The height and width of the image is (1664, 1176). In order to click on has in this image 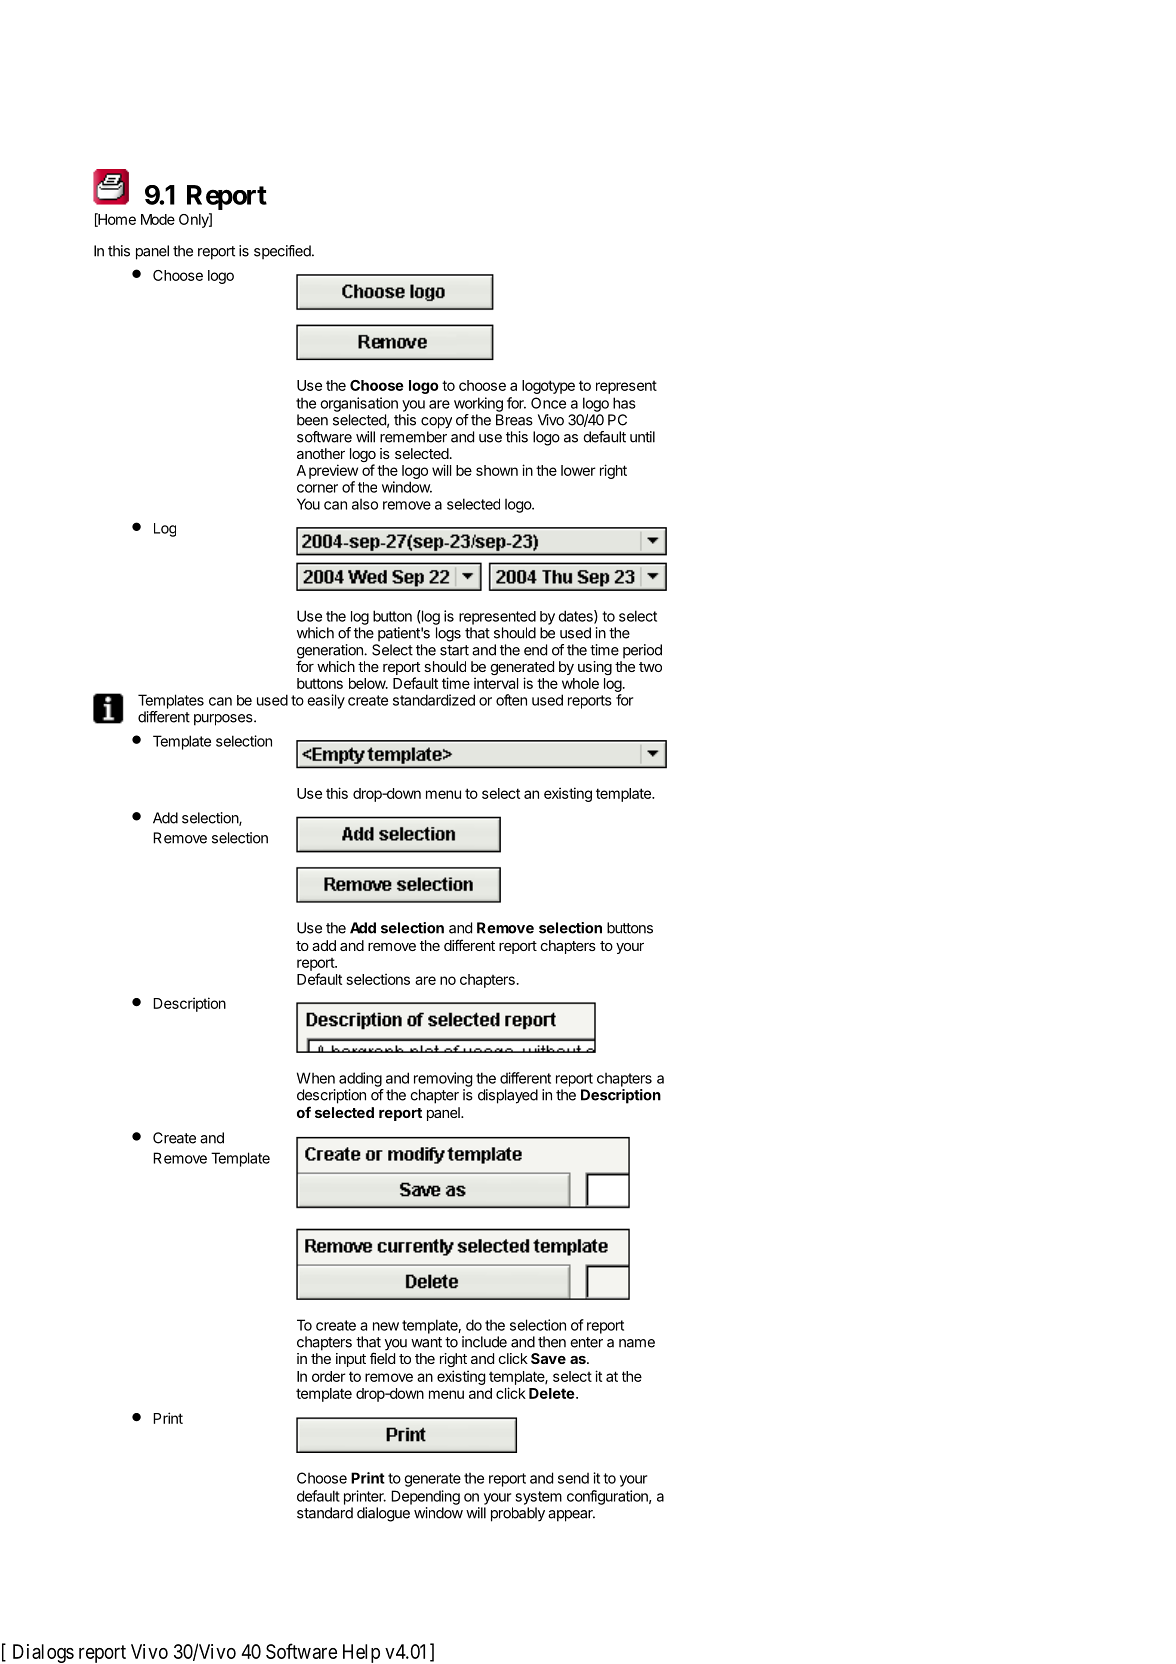, I will do `click(624, 403)`.
